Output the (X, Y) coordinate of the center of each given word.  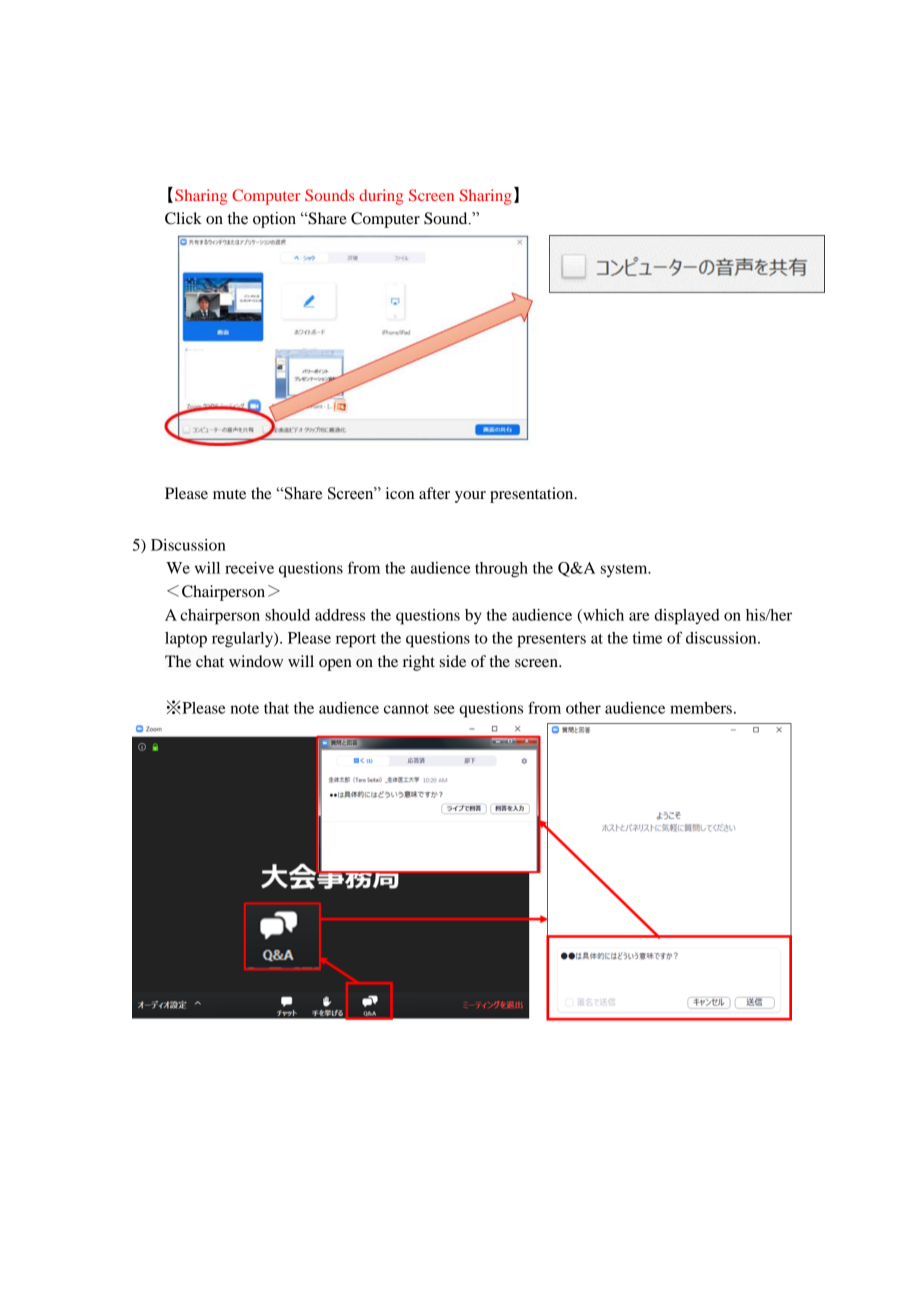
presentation (533, 495)
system (625, 571)
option (274, 220)
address (340, 615)
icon (400, 493)
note (244, 709)
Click (183, 218)
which (602, 616)
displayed (687, 617)
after (434, 493)
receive (249, 568)
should (287, 615)
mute (229, 494)
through (501, 570)
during (381, 197)
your (470, 497)
